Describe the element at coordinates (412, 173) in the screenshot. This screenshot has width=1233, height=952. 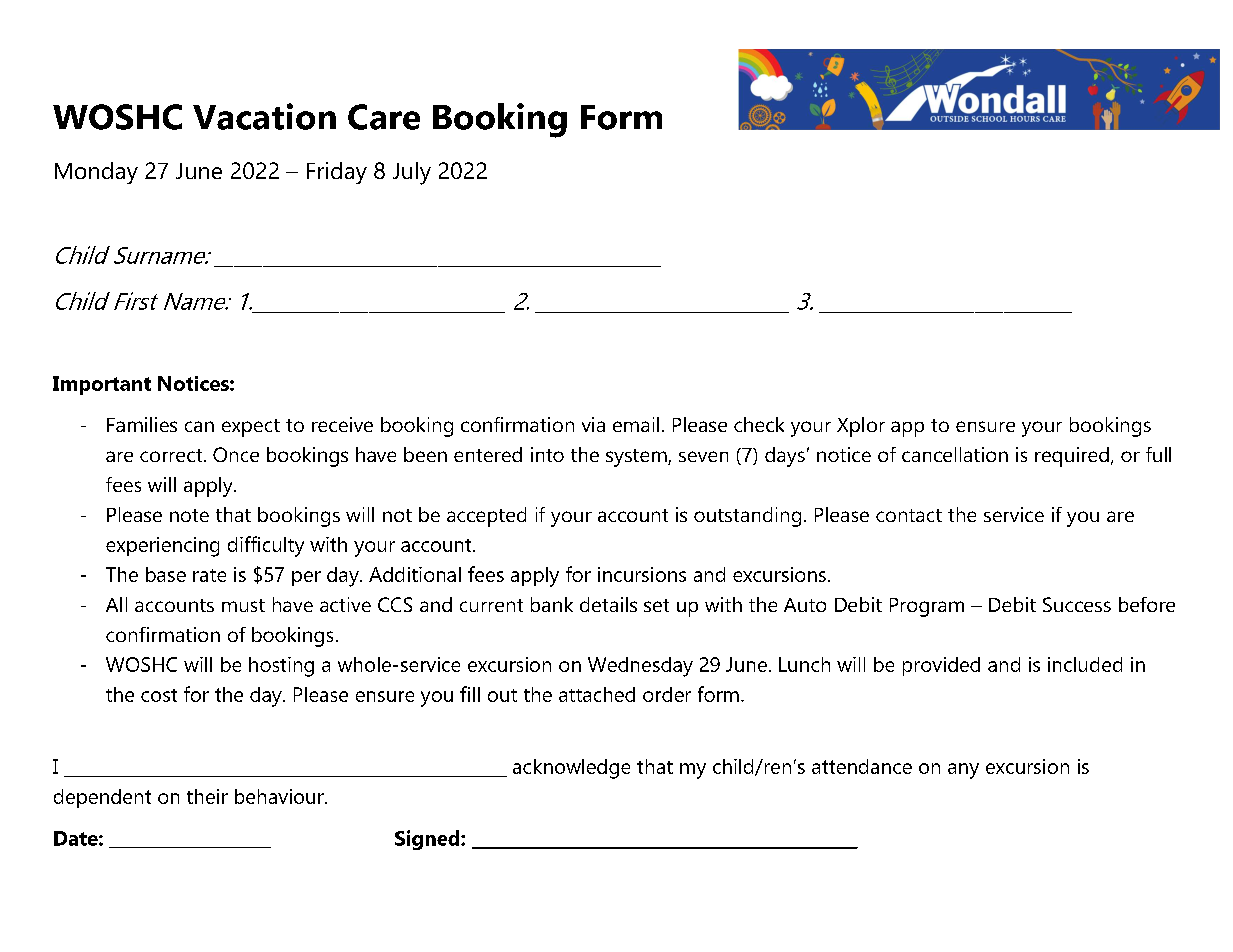
I see `July` at that location.
